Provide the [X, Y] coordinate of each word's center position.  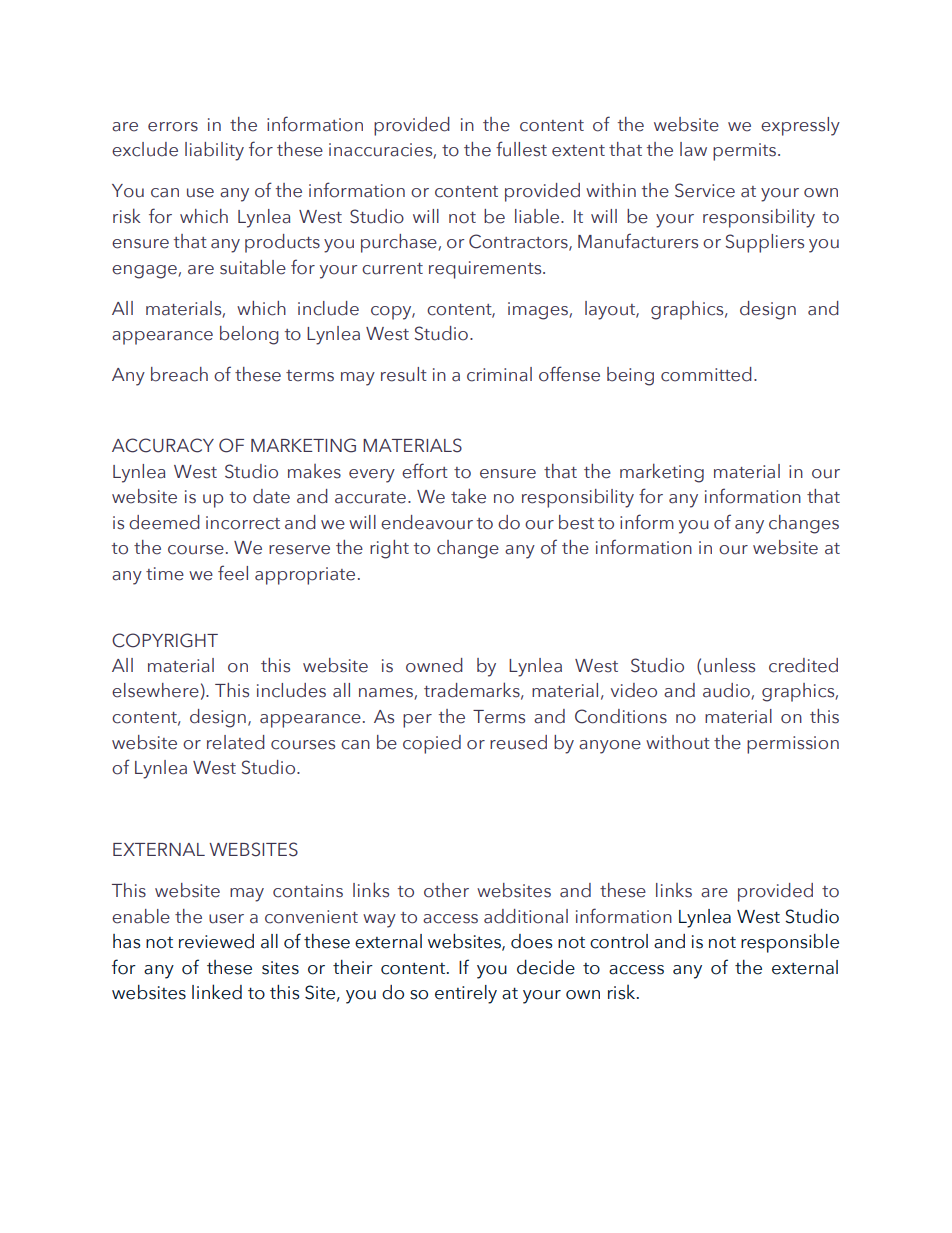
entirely [466, 994]
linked [217, 992]
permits [744, 152]
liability [214, 151]
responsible [790, 943]
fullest [521, 149]
